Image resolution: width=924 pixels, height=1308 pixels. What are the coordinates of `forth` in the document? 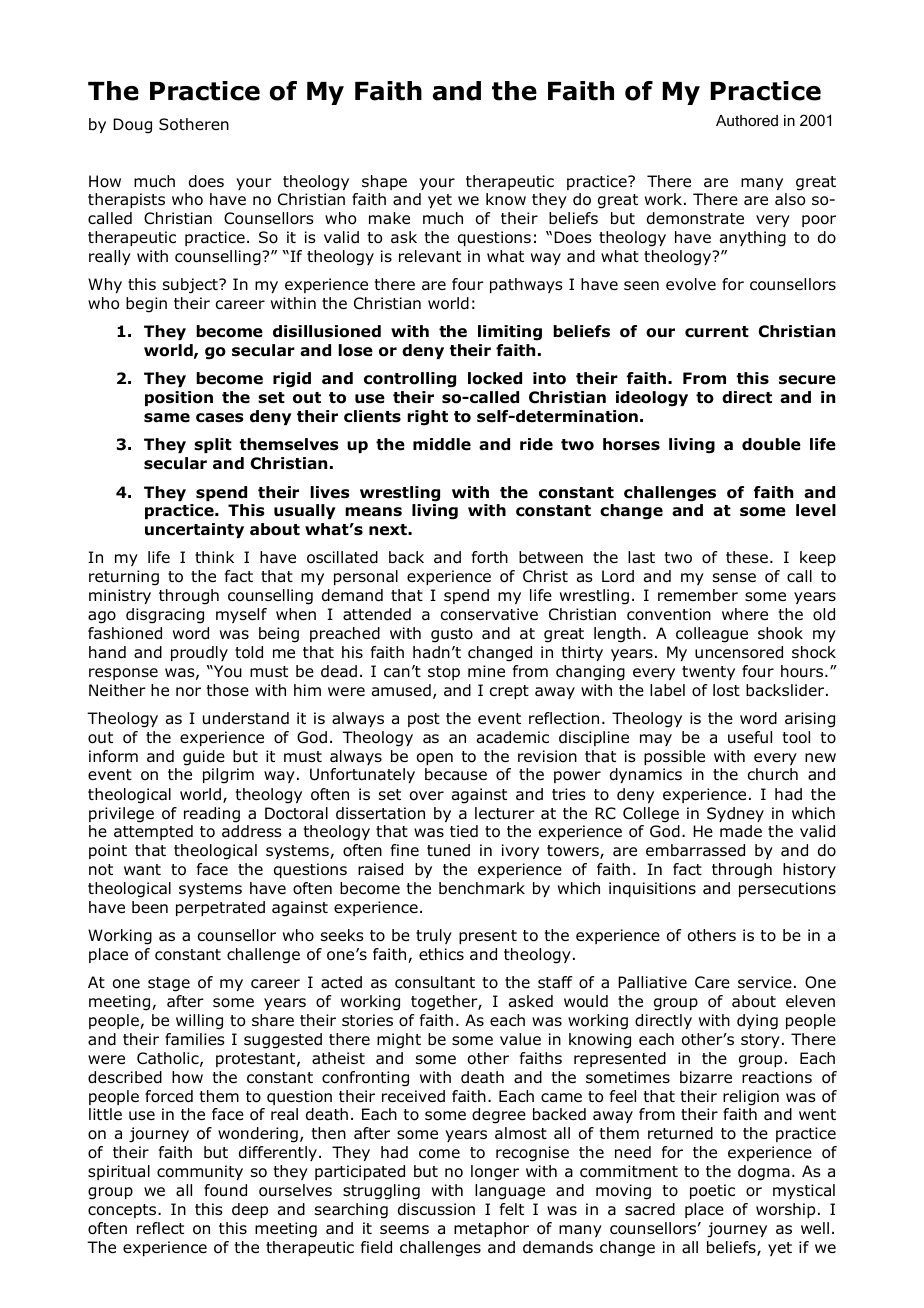 It's located at (490, 557).
